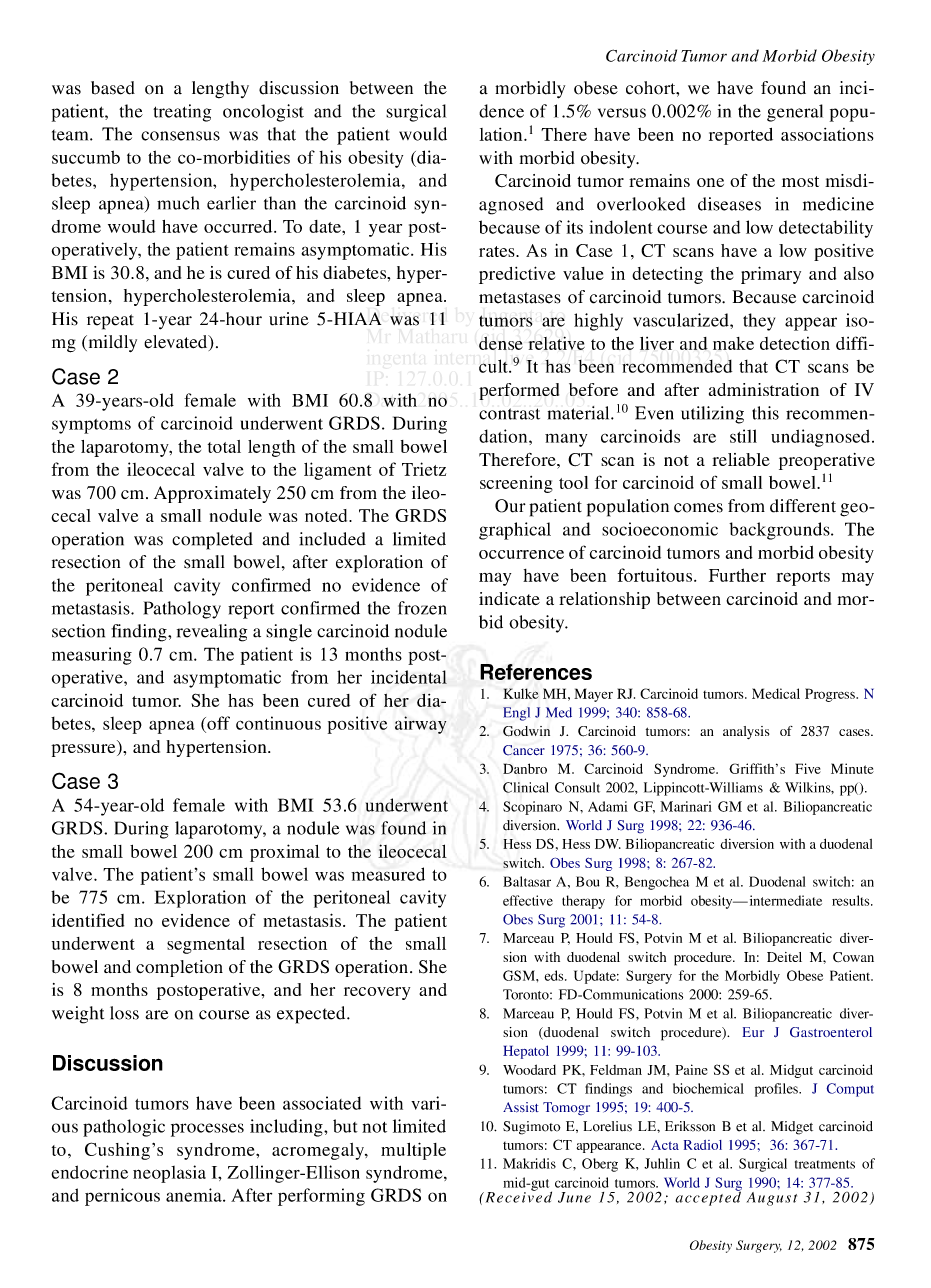 The image size is (931, 1288). I want to click on multiple, so click(413, 1151).
